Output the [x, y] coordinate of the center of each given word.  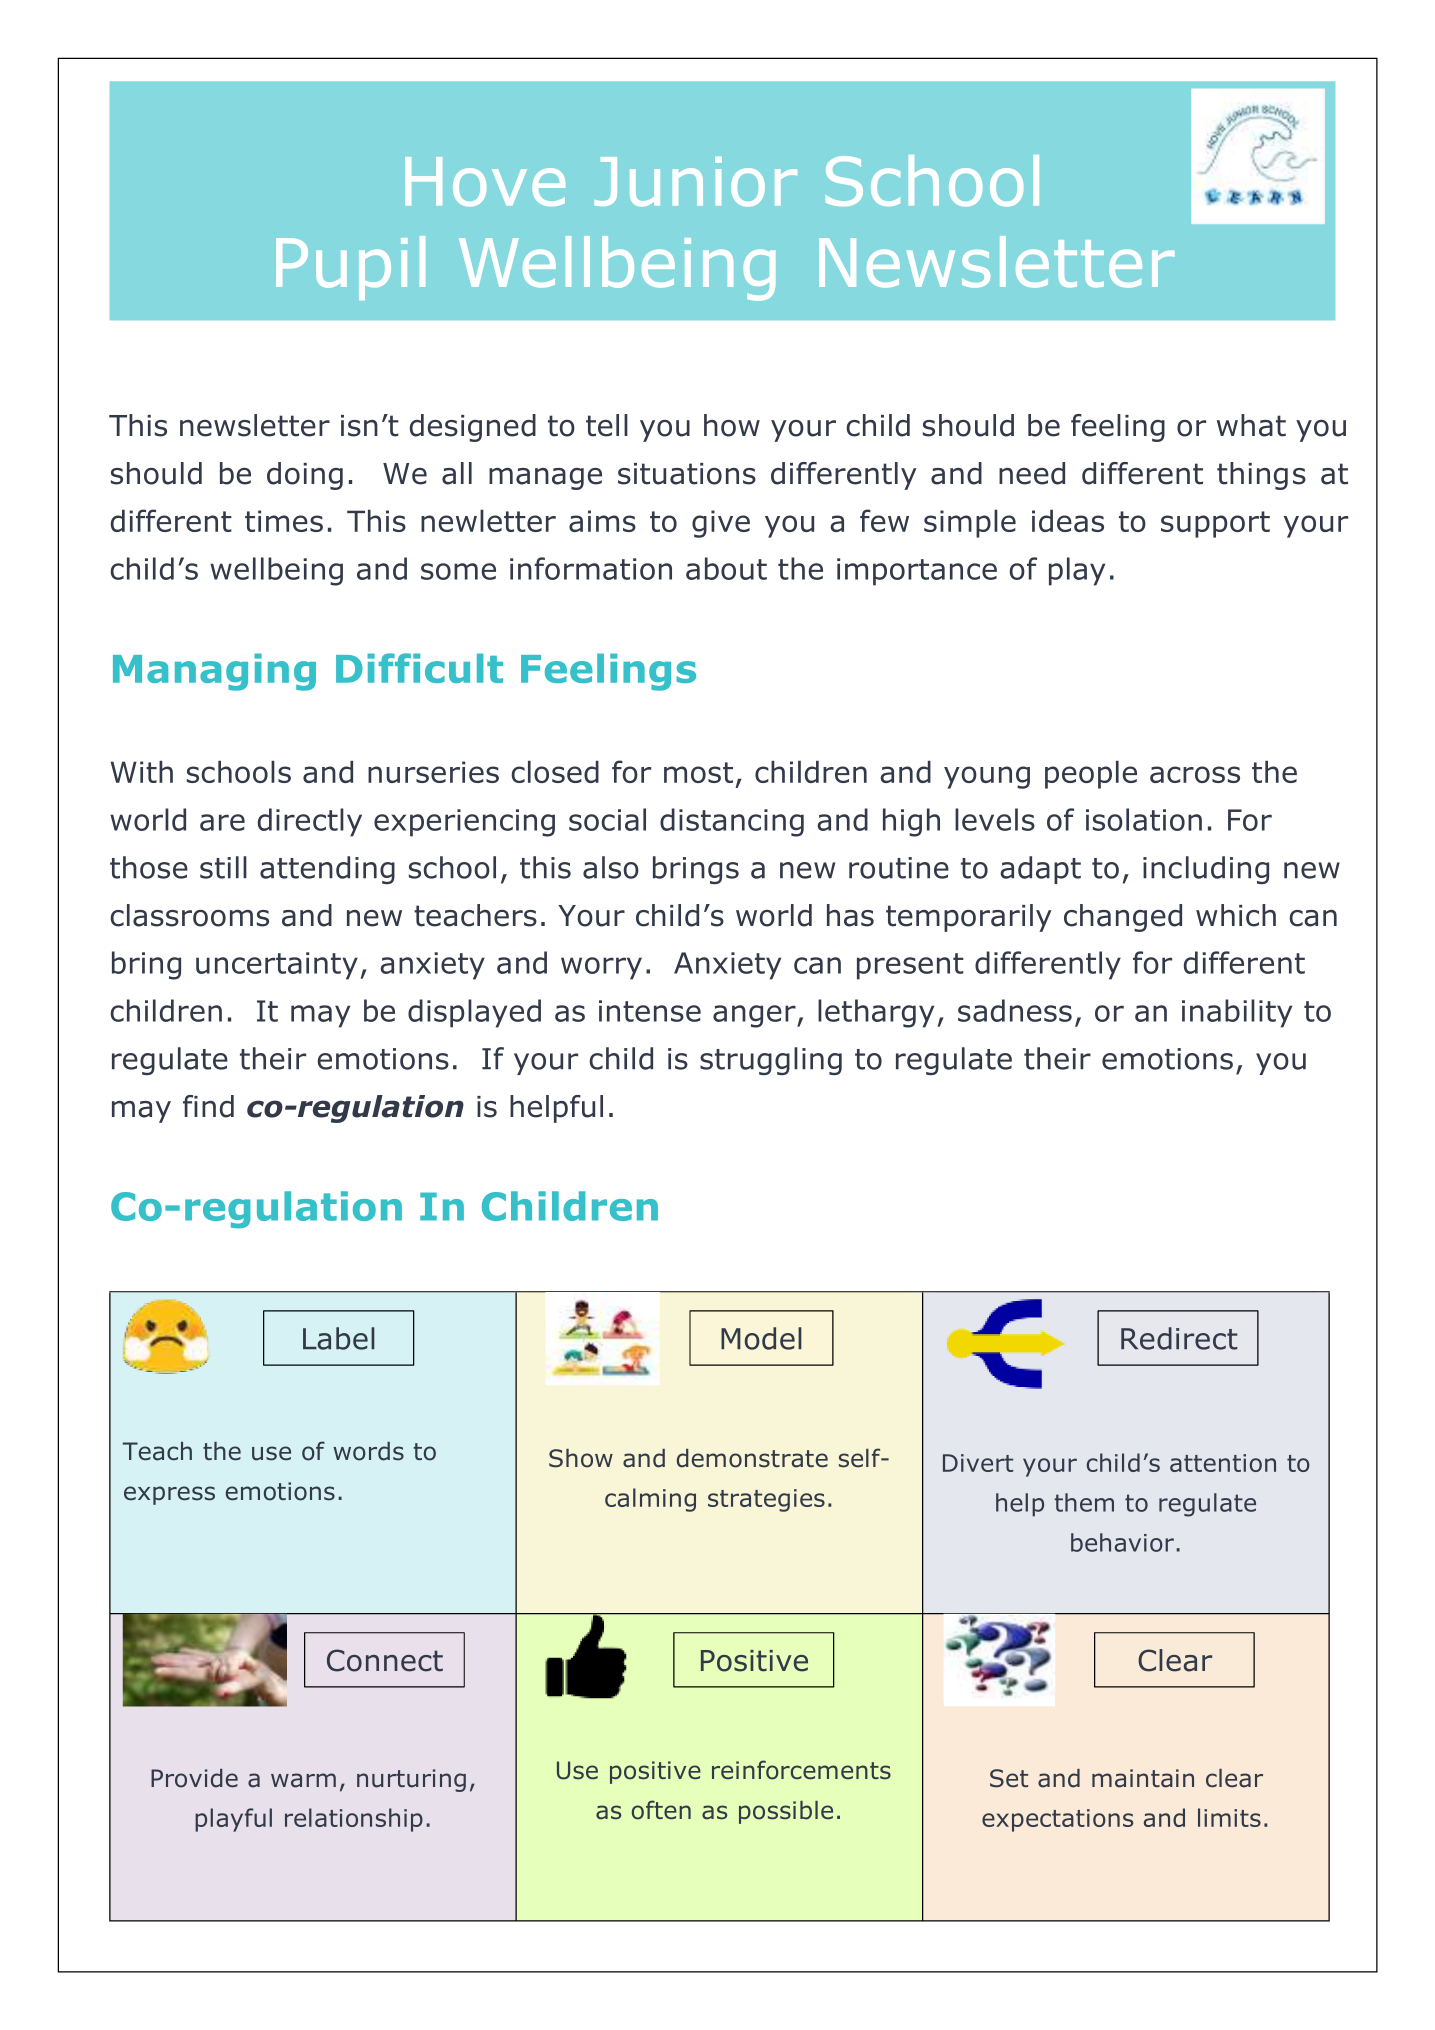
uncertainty [277, 966]
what [1251, 425]
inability [1237, 1013]
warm [303, 1780]
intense [650, 1011]
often [661, 1810]
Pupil [350, 268]
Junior [695, 181]
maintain [1143, 1778]
